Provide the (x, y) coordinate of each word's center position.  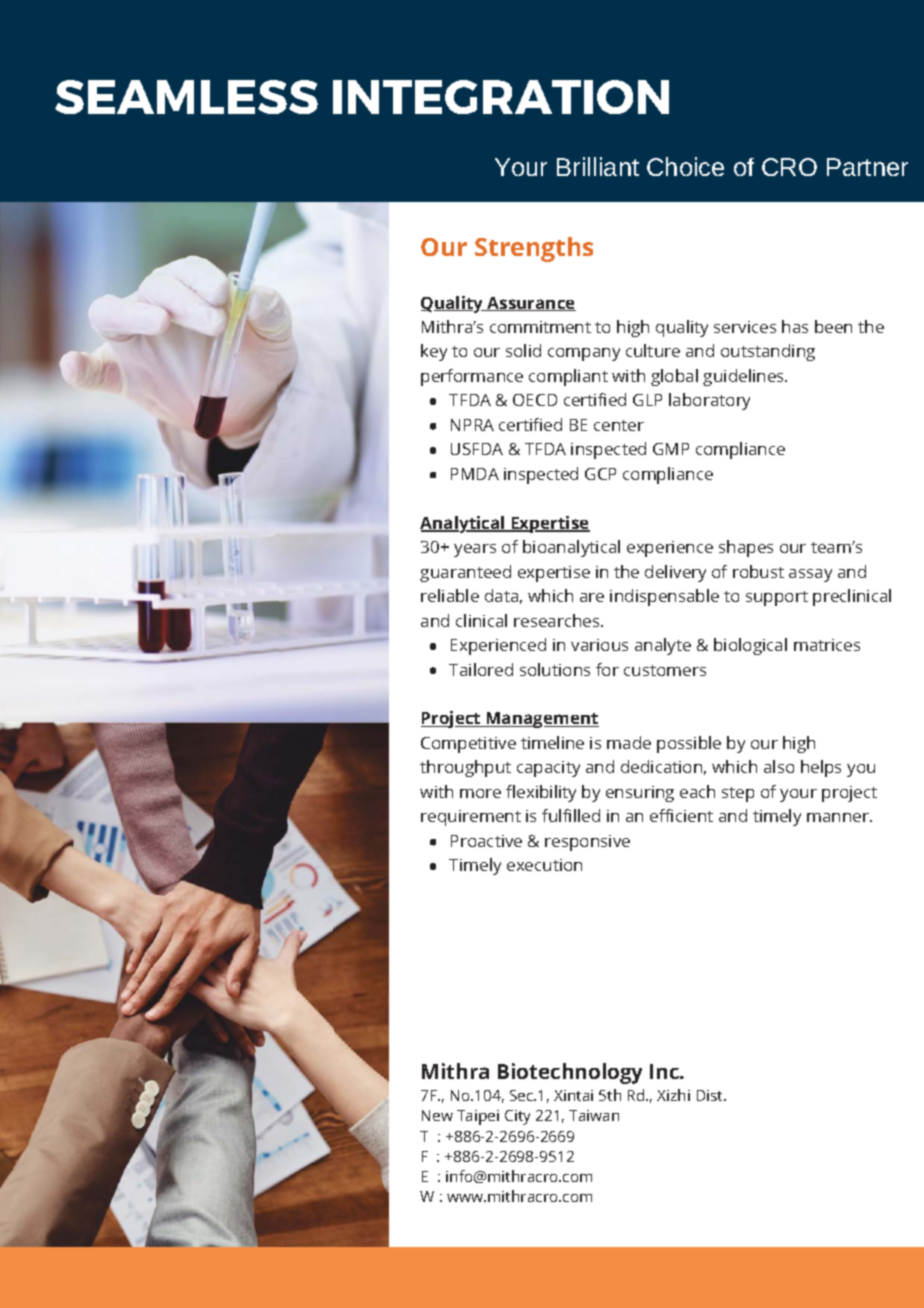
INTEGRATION (501, 97)
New (437, 1115)
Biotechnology (570, 1073)
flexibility (541, 793)
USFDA (477, 449)
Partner (867, 167)
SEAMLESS (186, 97)
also (779, 766)
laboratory (709, 401)
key (434, 352)
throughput (465, 768)
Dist (711, 1095)
